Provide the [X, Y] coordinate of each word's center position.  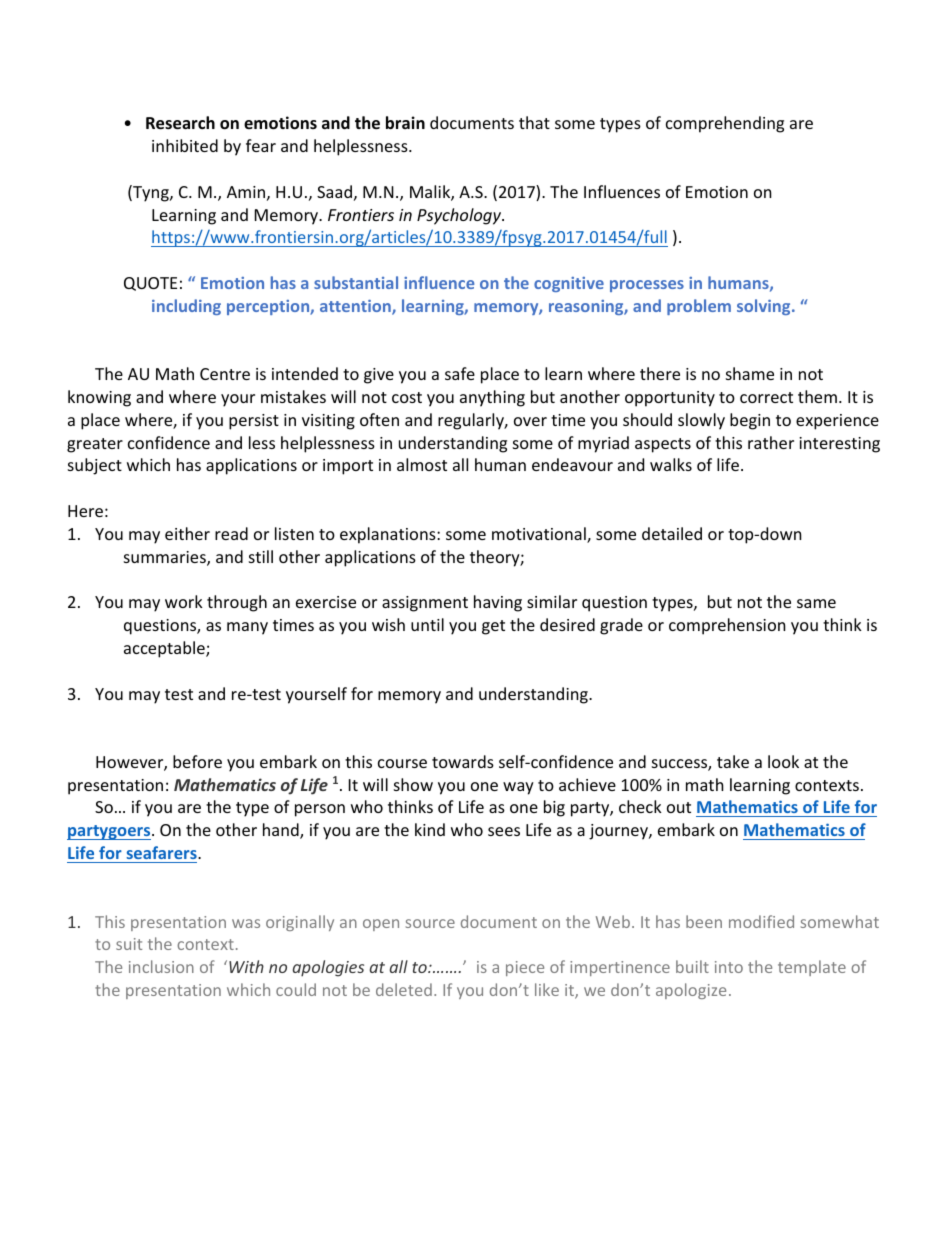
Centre [225, 374]
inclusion [161, 966]
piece [525, 968]
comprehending [725, 124]
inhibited [185, 145]
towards [463, 761]
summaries [166, 558]
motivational [540, 535]
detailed [672, 533]
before [197, 761]
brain [405, 123]
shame [750, 373]
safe [460, 373]
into [729, 967]
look [783, 761]
